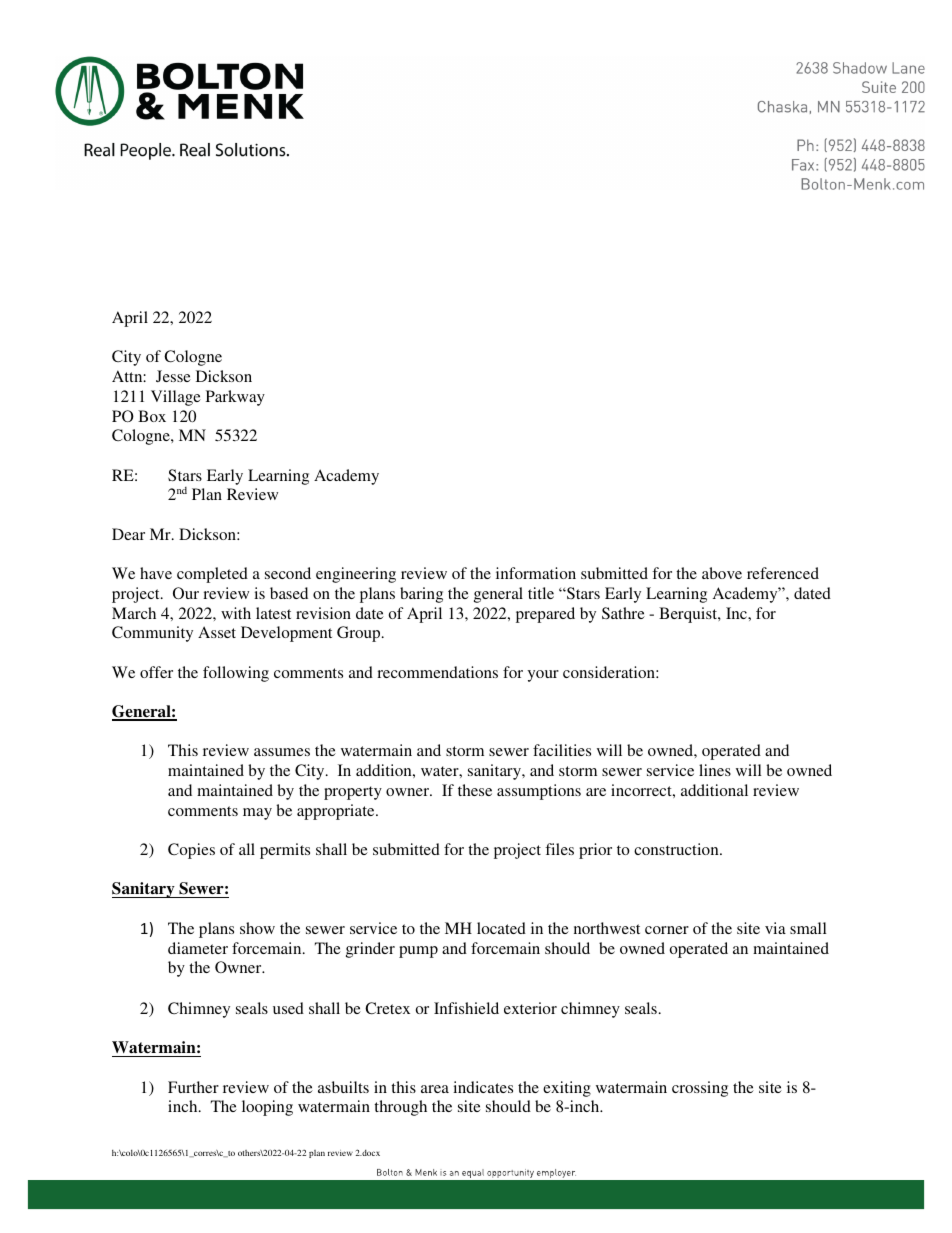 This document has height=1233, width=952. I want to click on Further, so click(193, 1087).
